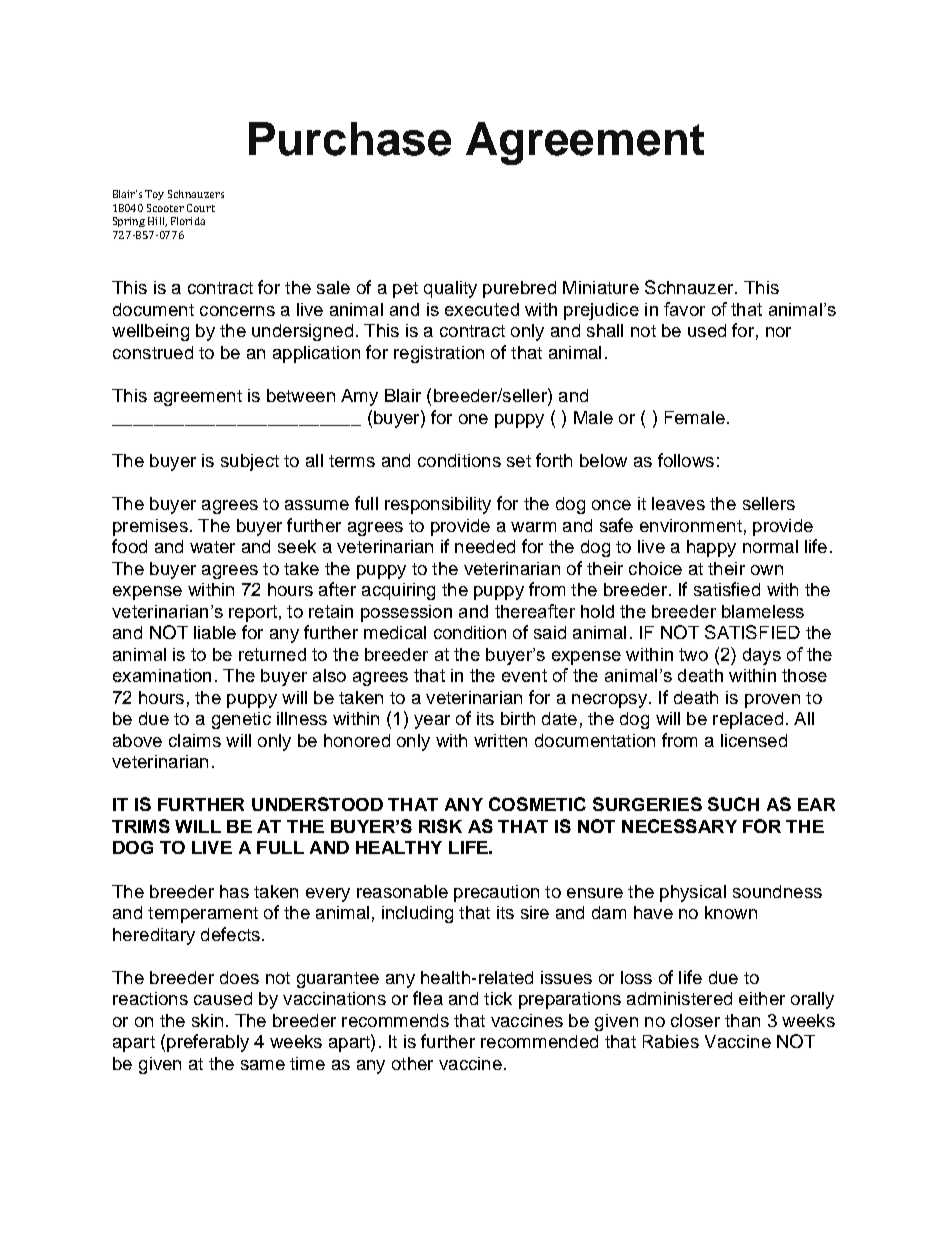 The image size is (952, 1233). What do you see at coordinates (763, 611) in the screenshot?
I see `blameless` at bounding box center [763, 611].
